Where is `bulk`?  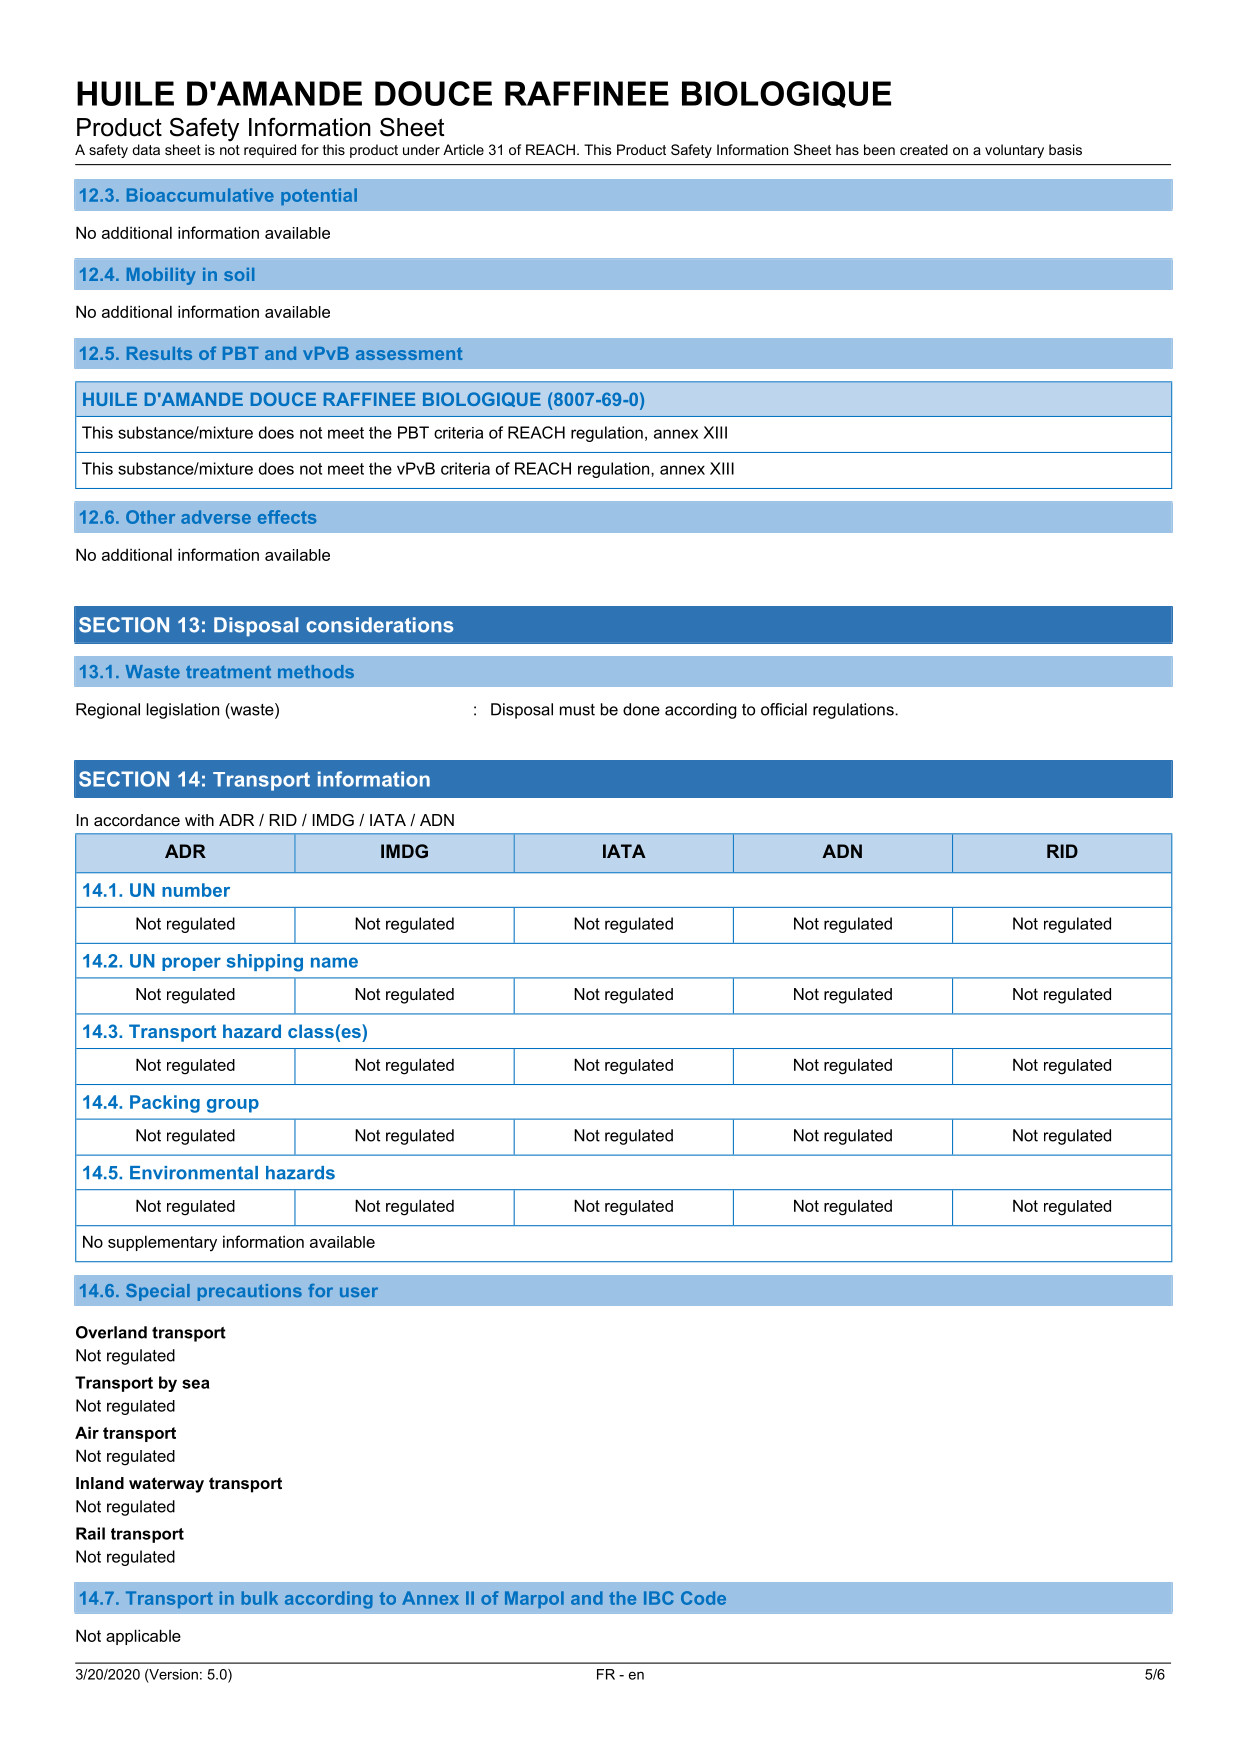
bulk is located at coordinates (260, 1598).
